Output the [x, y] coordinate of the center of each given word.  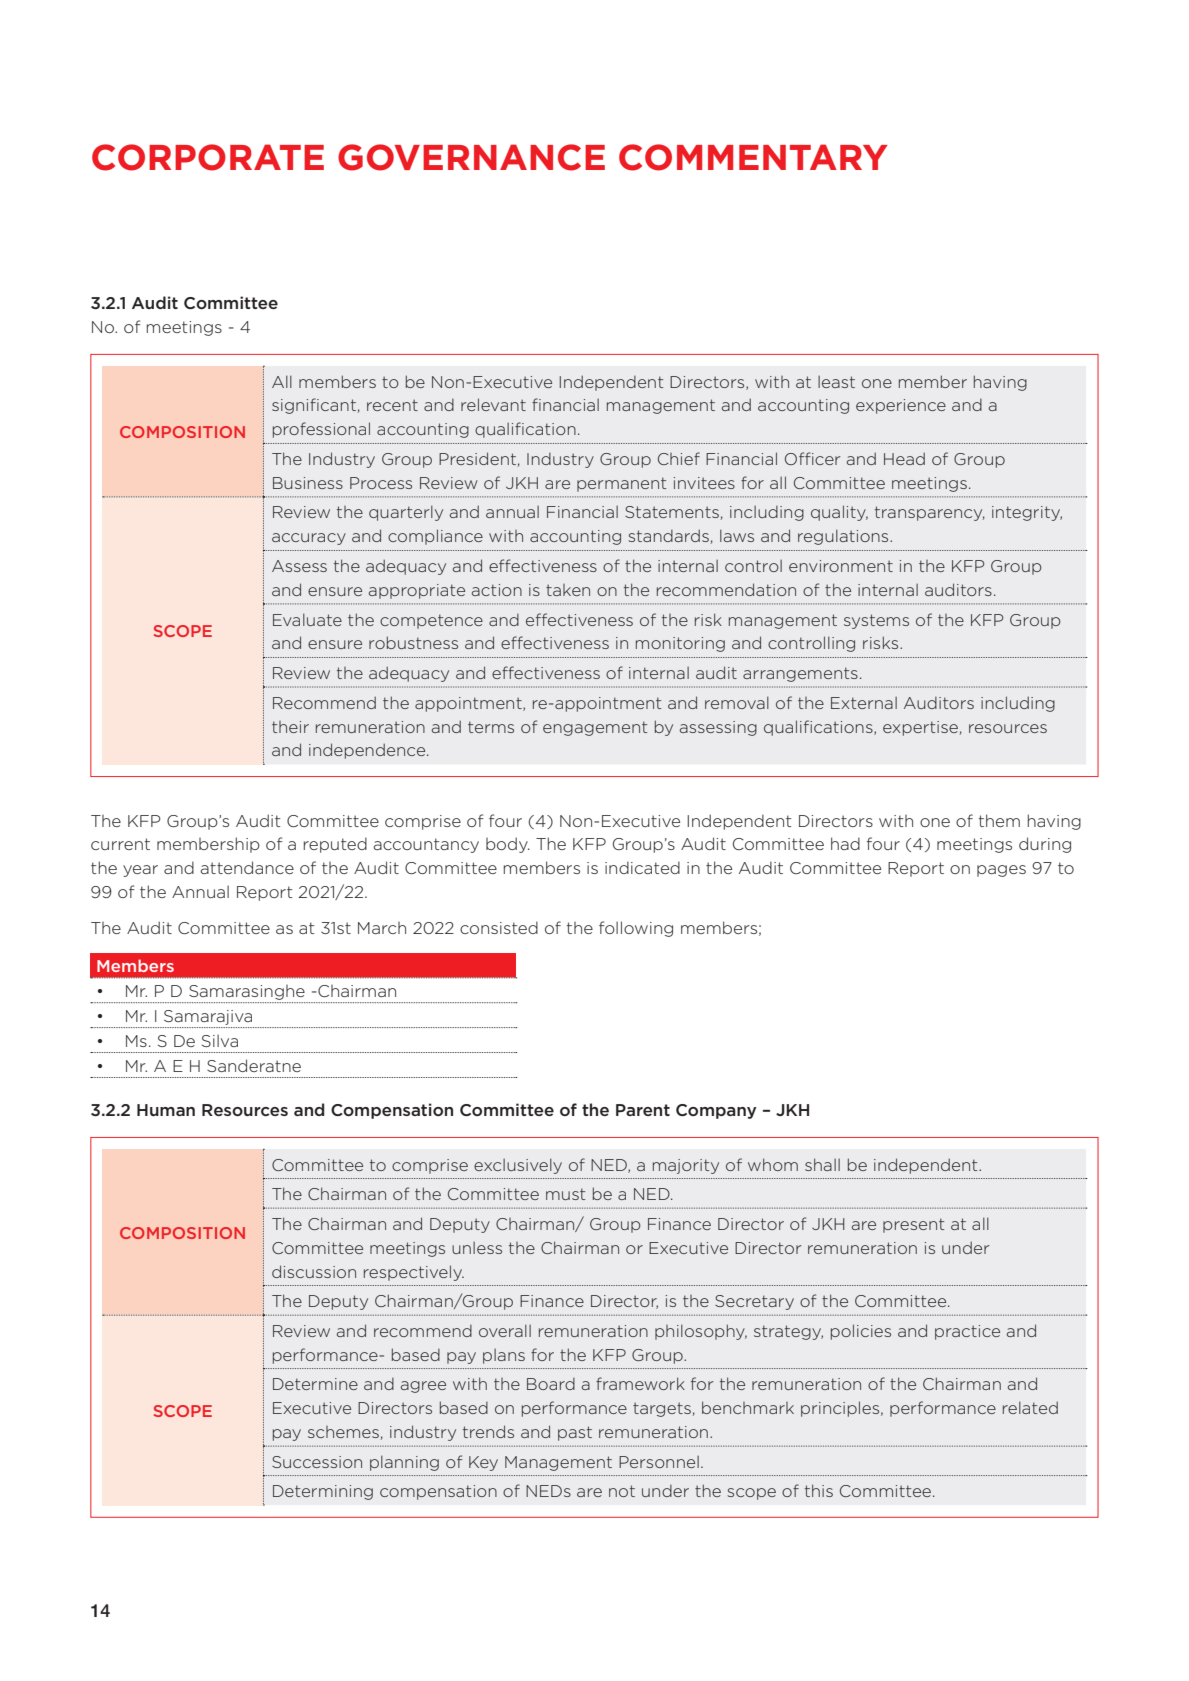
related [1030, 1407]
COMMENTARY [753, 157]
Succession [317, 1462]
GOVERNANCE [471, 157]
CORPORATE [208, 157]
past [575, 1433]
